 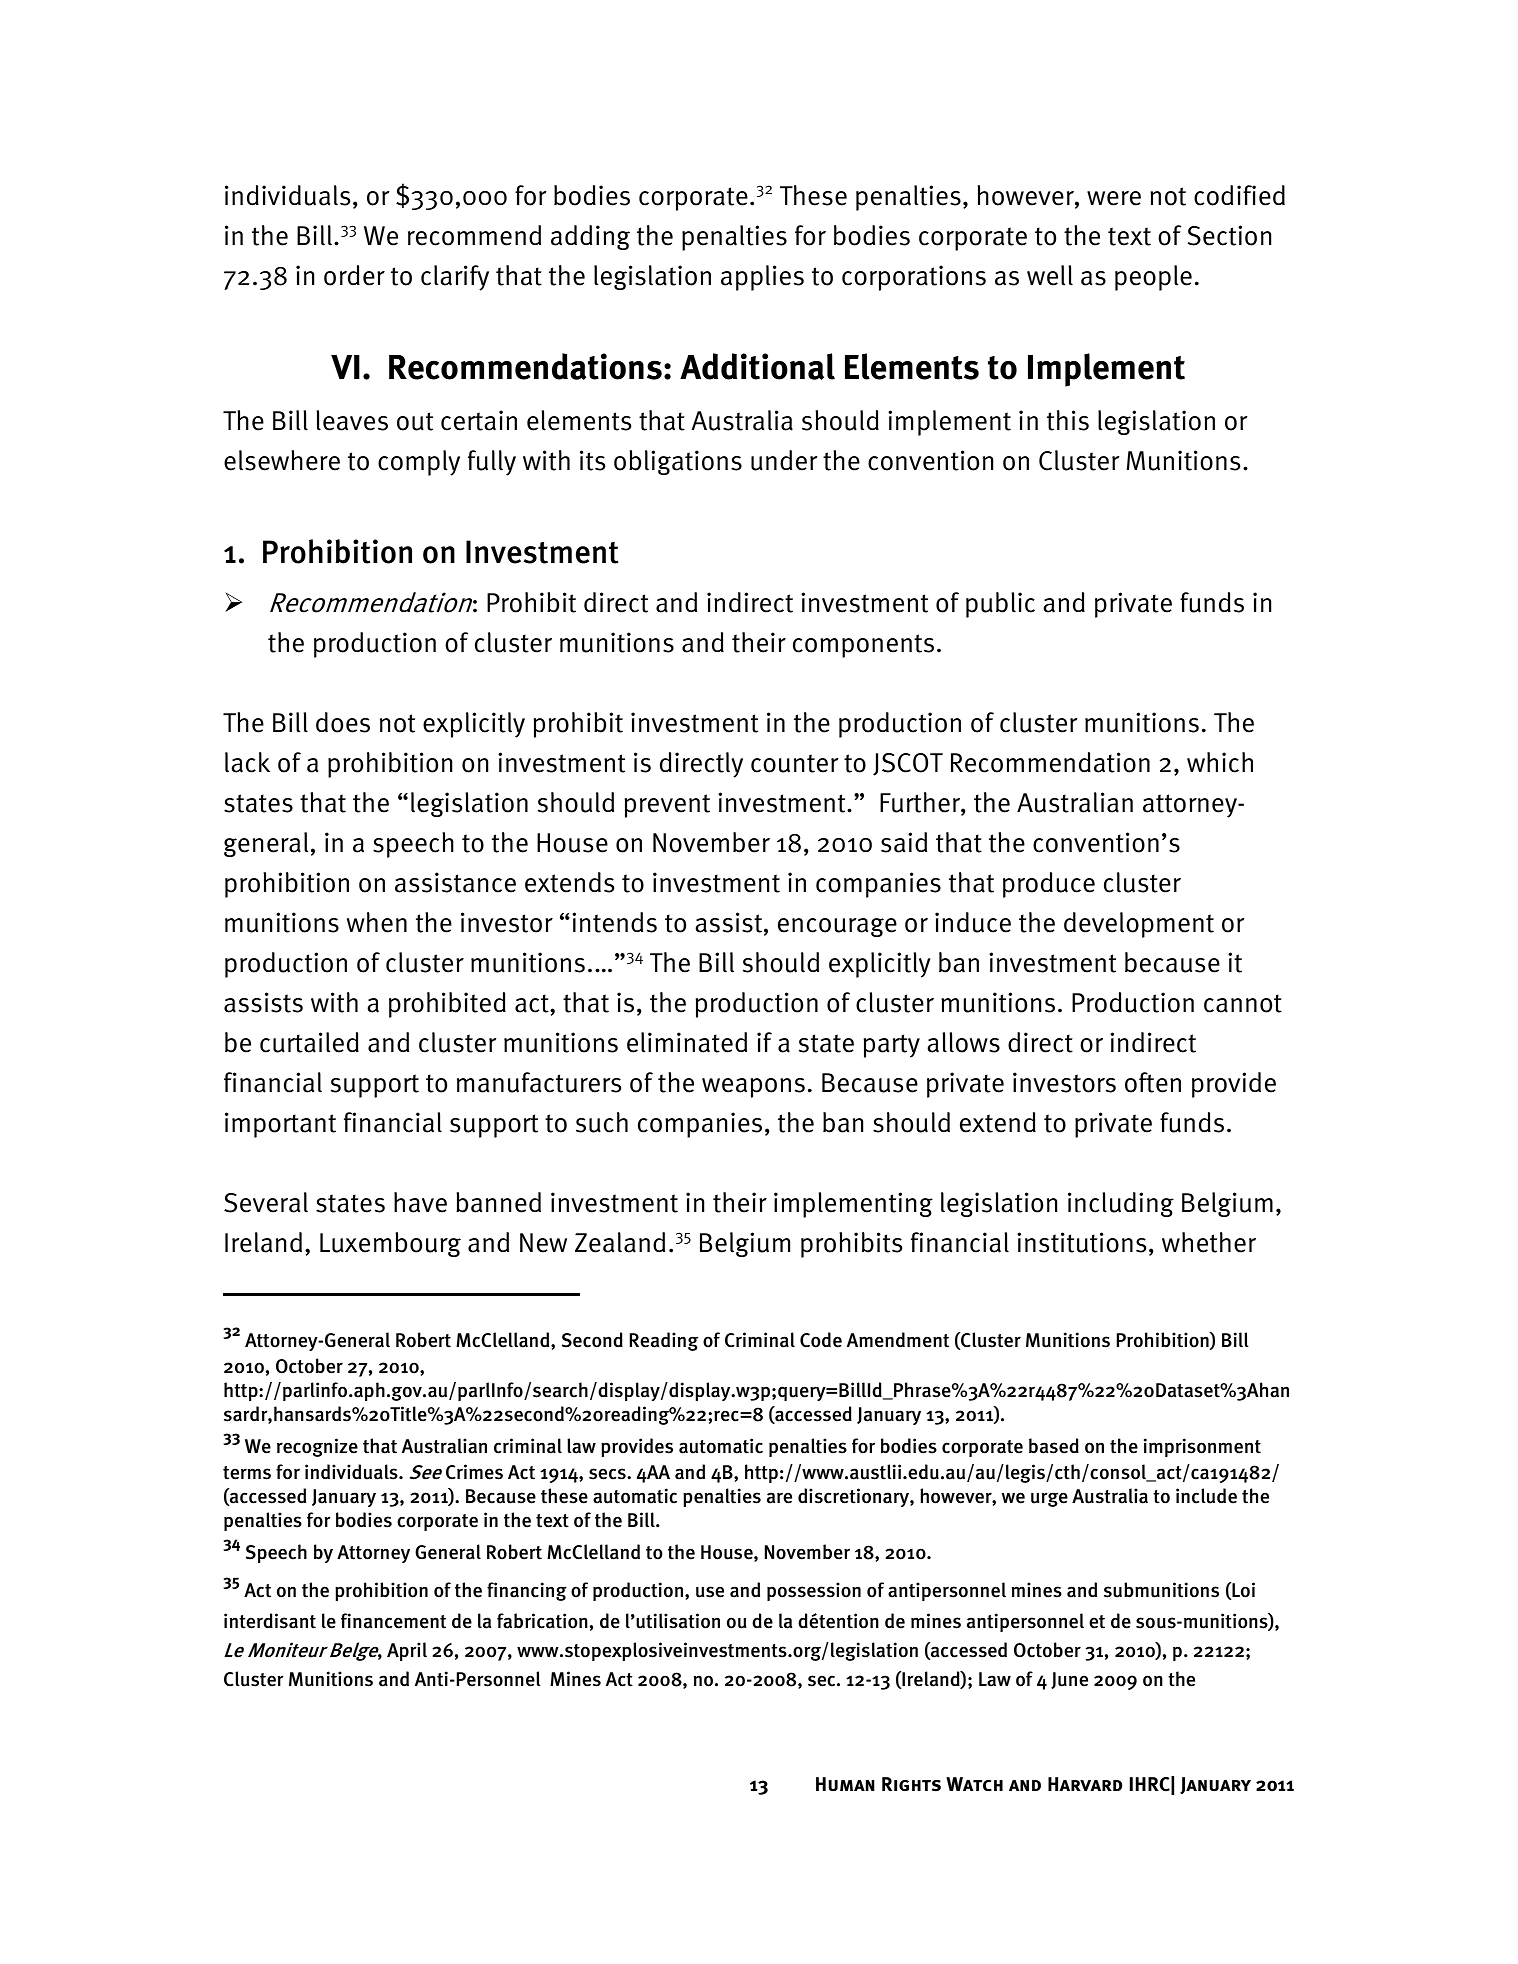 What do you see at coordinates (1220, 762) in the page?
I see `which` at bounding box center [1220, 762].
